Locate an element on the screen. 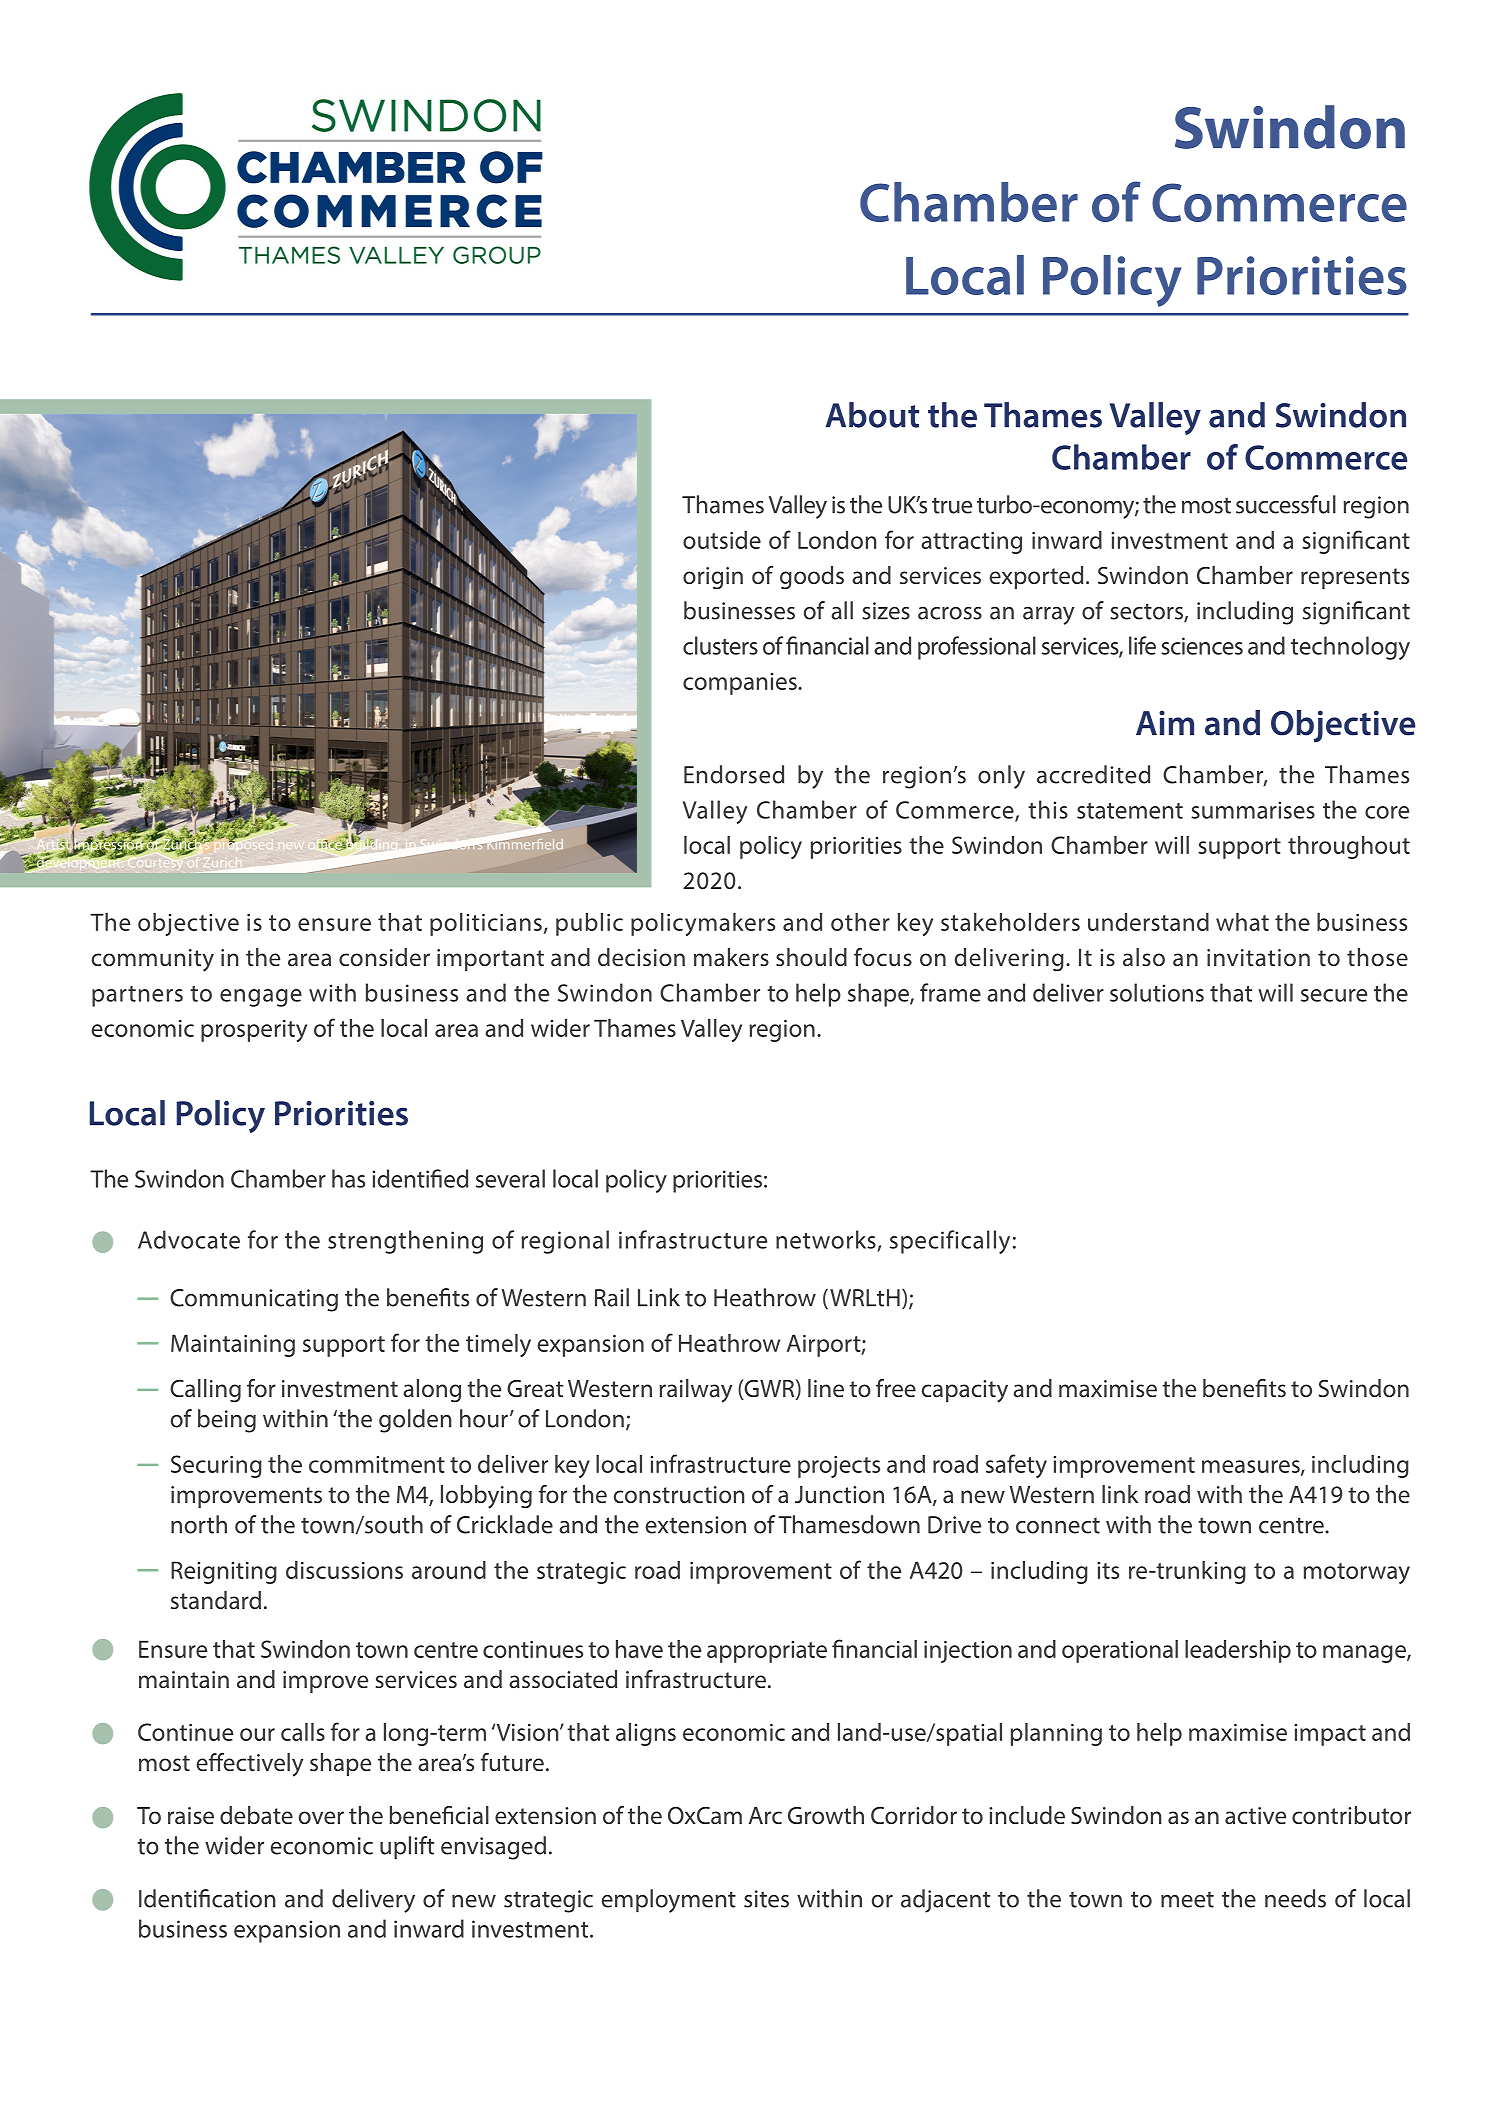  community is located at coordinates (153, 960).
